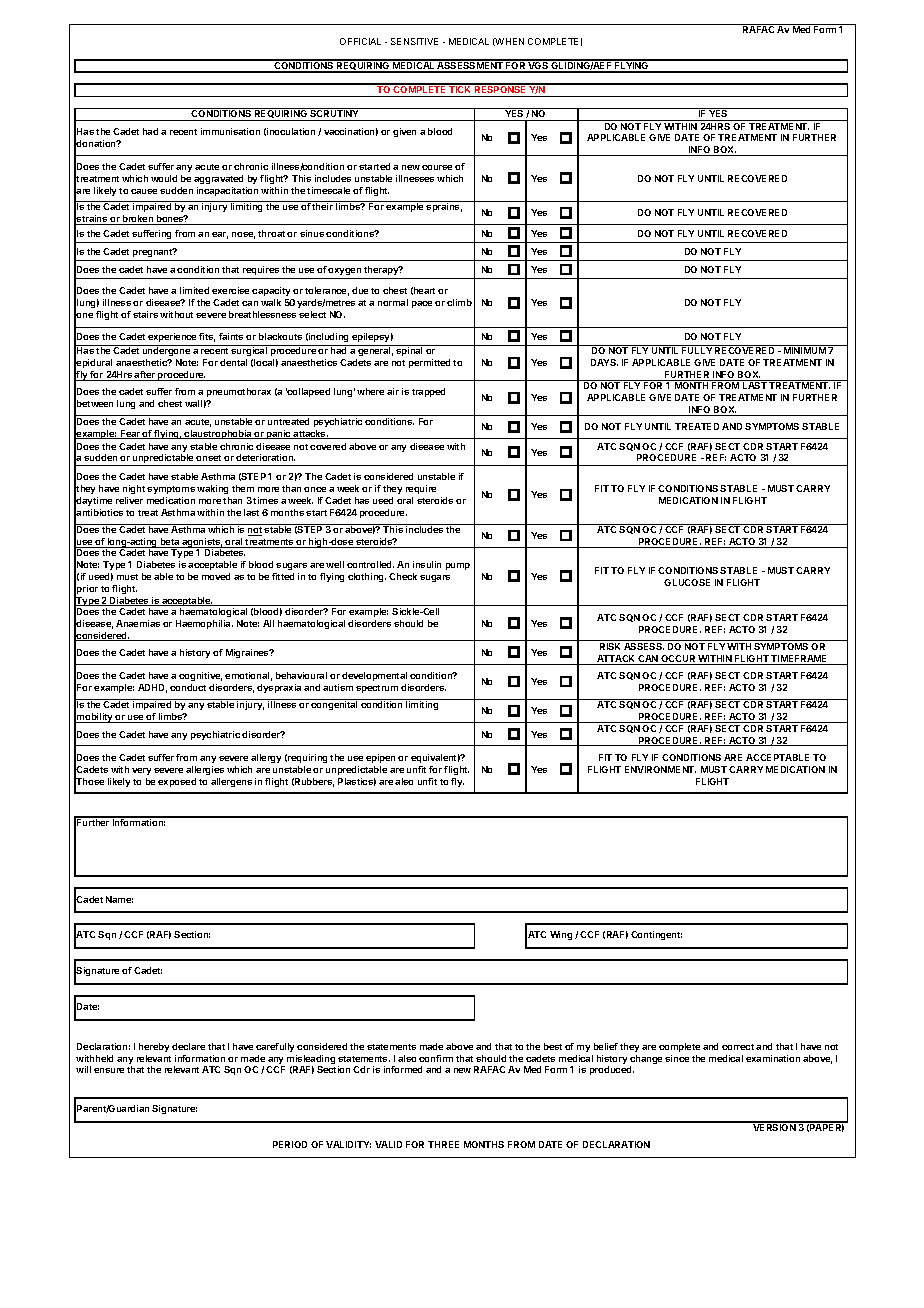  I want to click on GLUCOSE, so click(687, 582).
